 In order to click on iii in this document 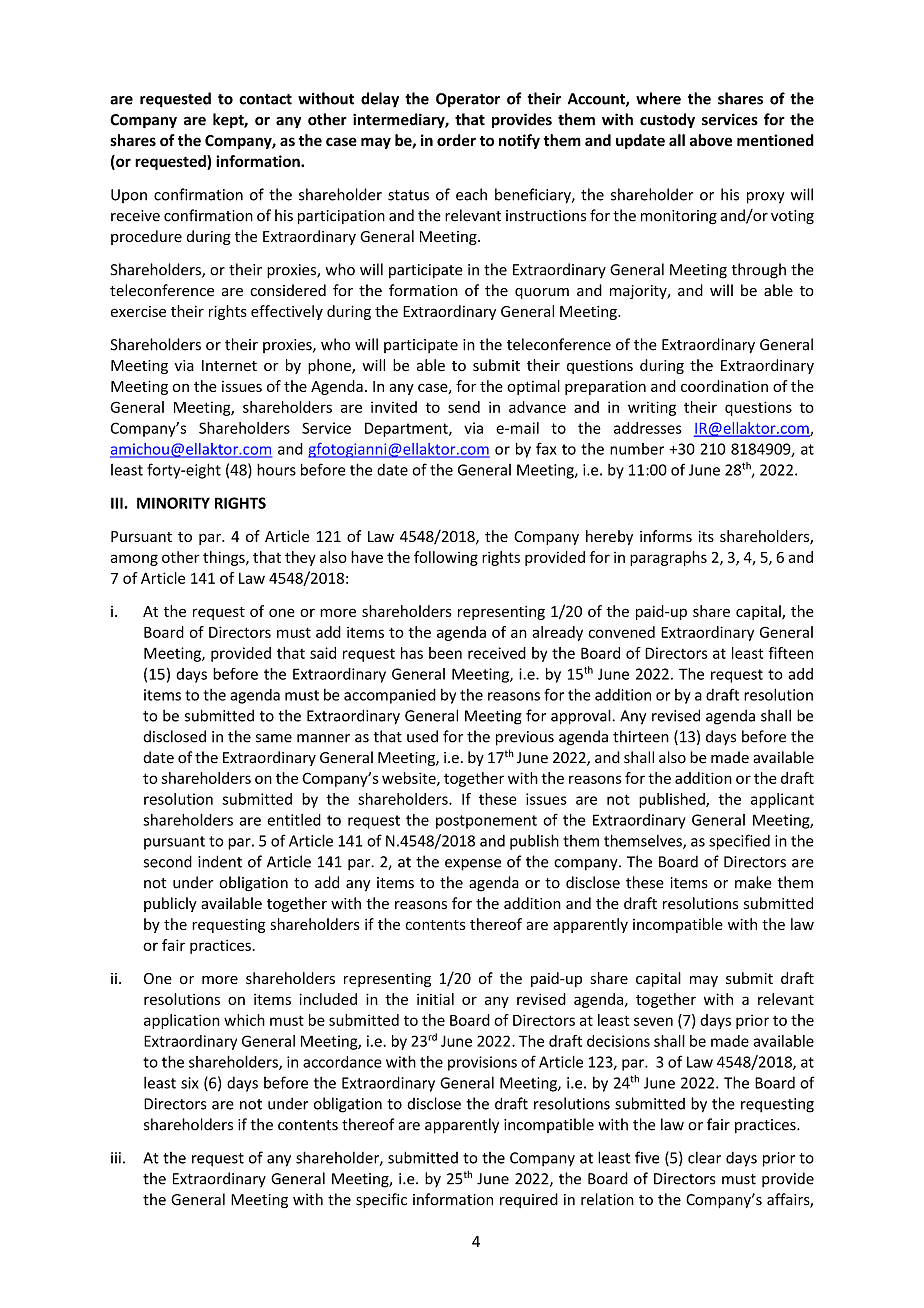, I will do `click(116, 1158)`.
